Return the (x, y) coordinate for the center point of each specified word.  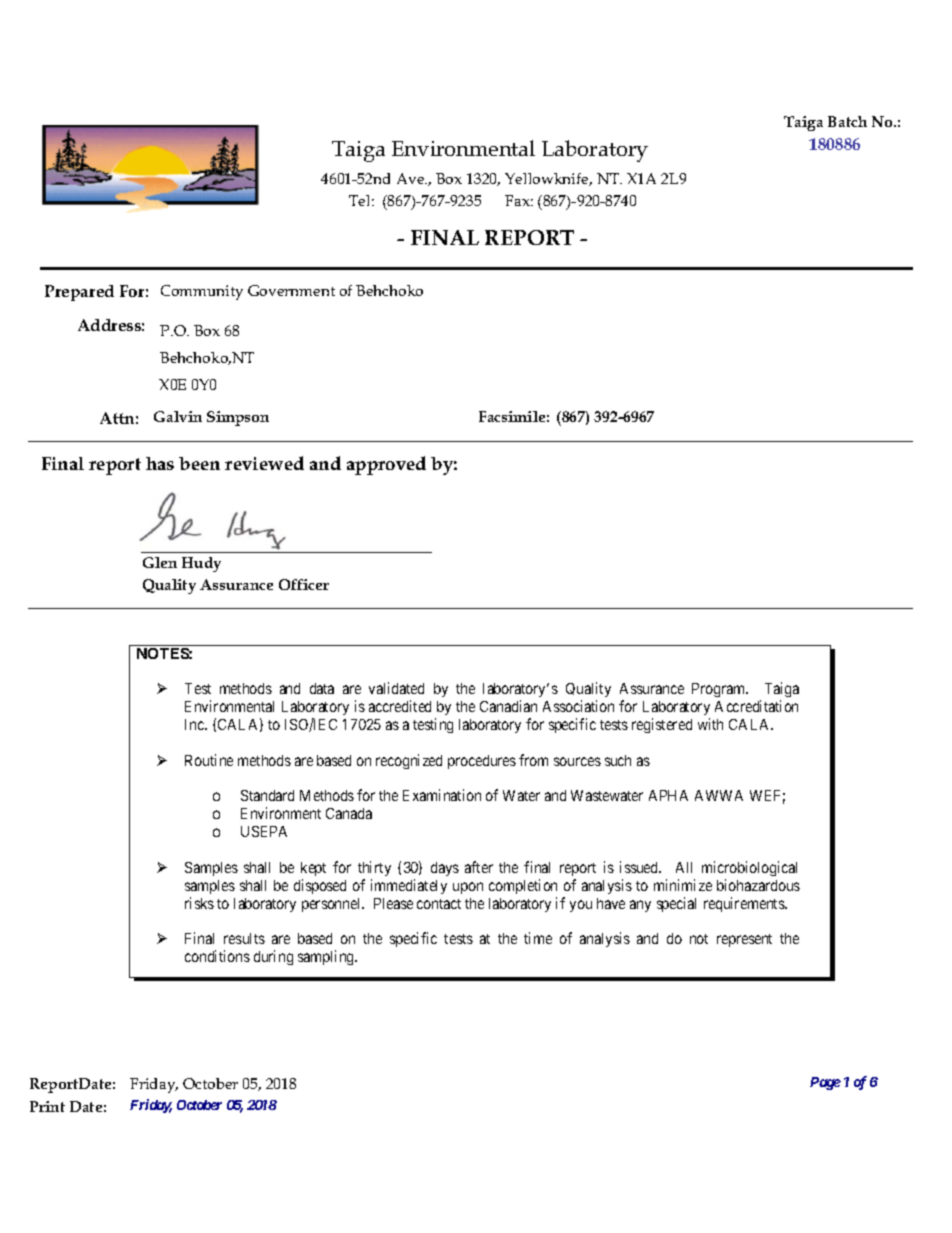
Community (202, 292)
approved (386, 465)
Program (720, 690)
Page (825, 1083)
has (160, 463)
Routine (209, 760)
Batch (847, 121)
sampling (327, 957)
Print (47, 1106)
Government (291, 290)
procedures (482, 762)
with (710, 724)
